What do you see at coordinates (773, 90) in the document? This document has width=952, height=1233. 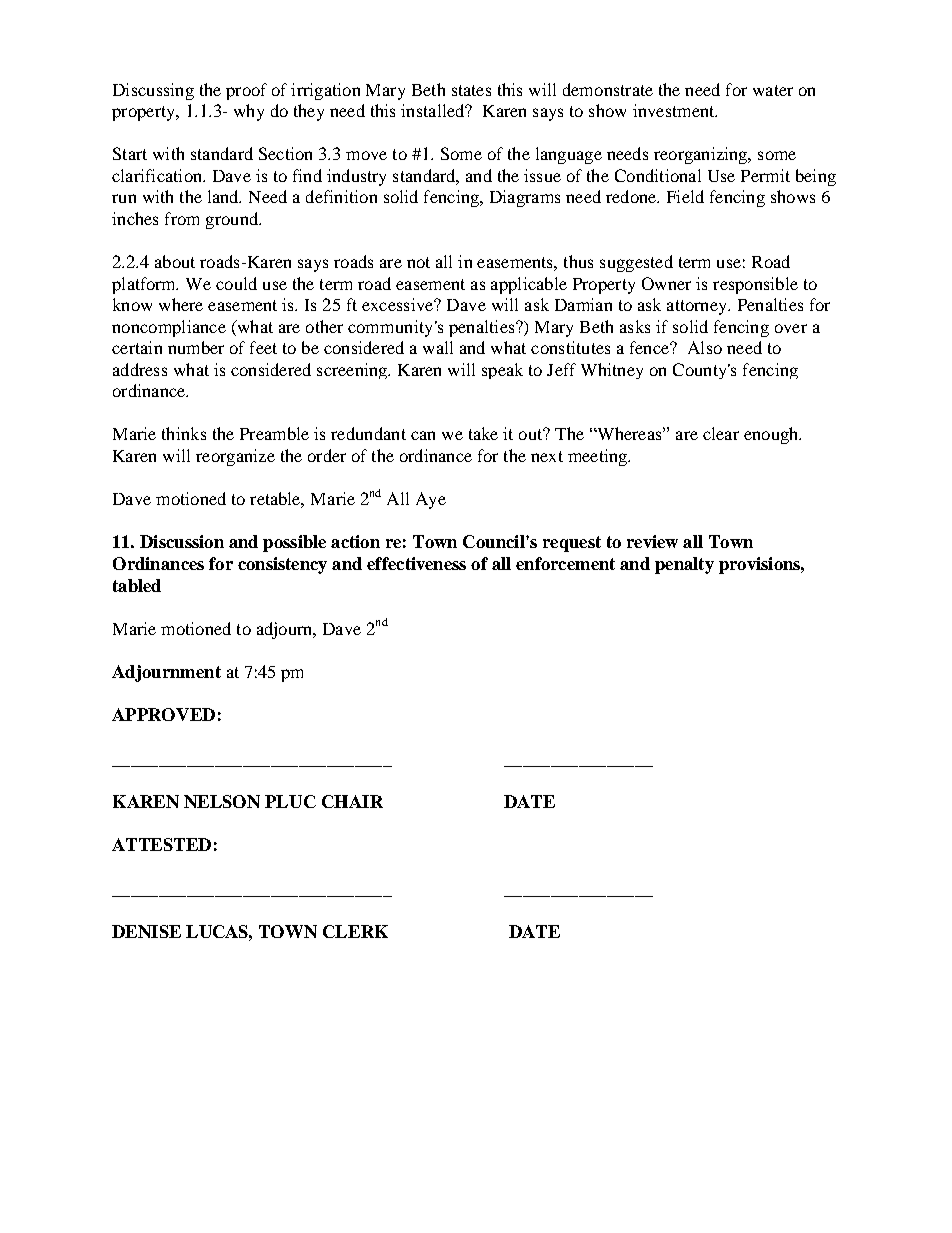 I see `water` at bounding box center [773, 90].
